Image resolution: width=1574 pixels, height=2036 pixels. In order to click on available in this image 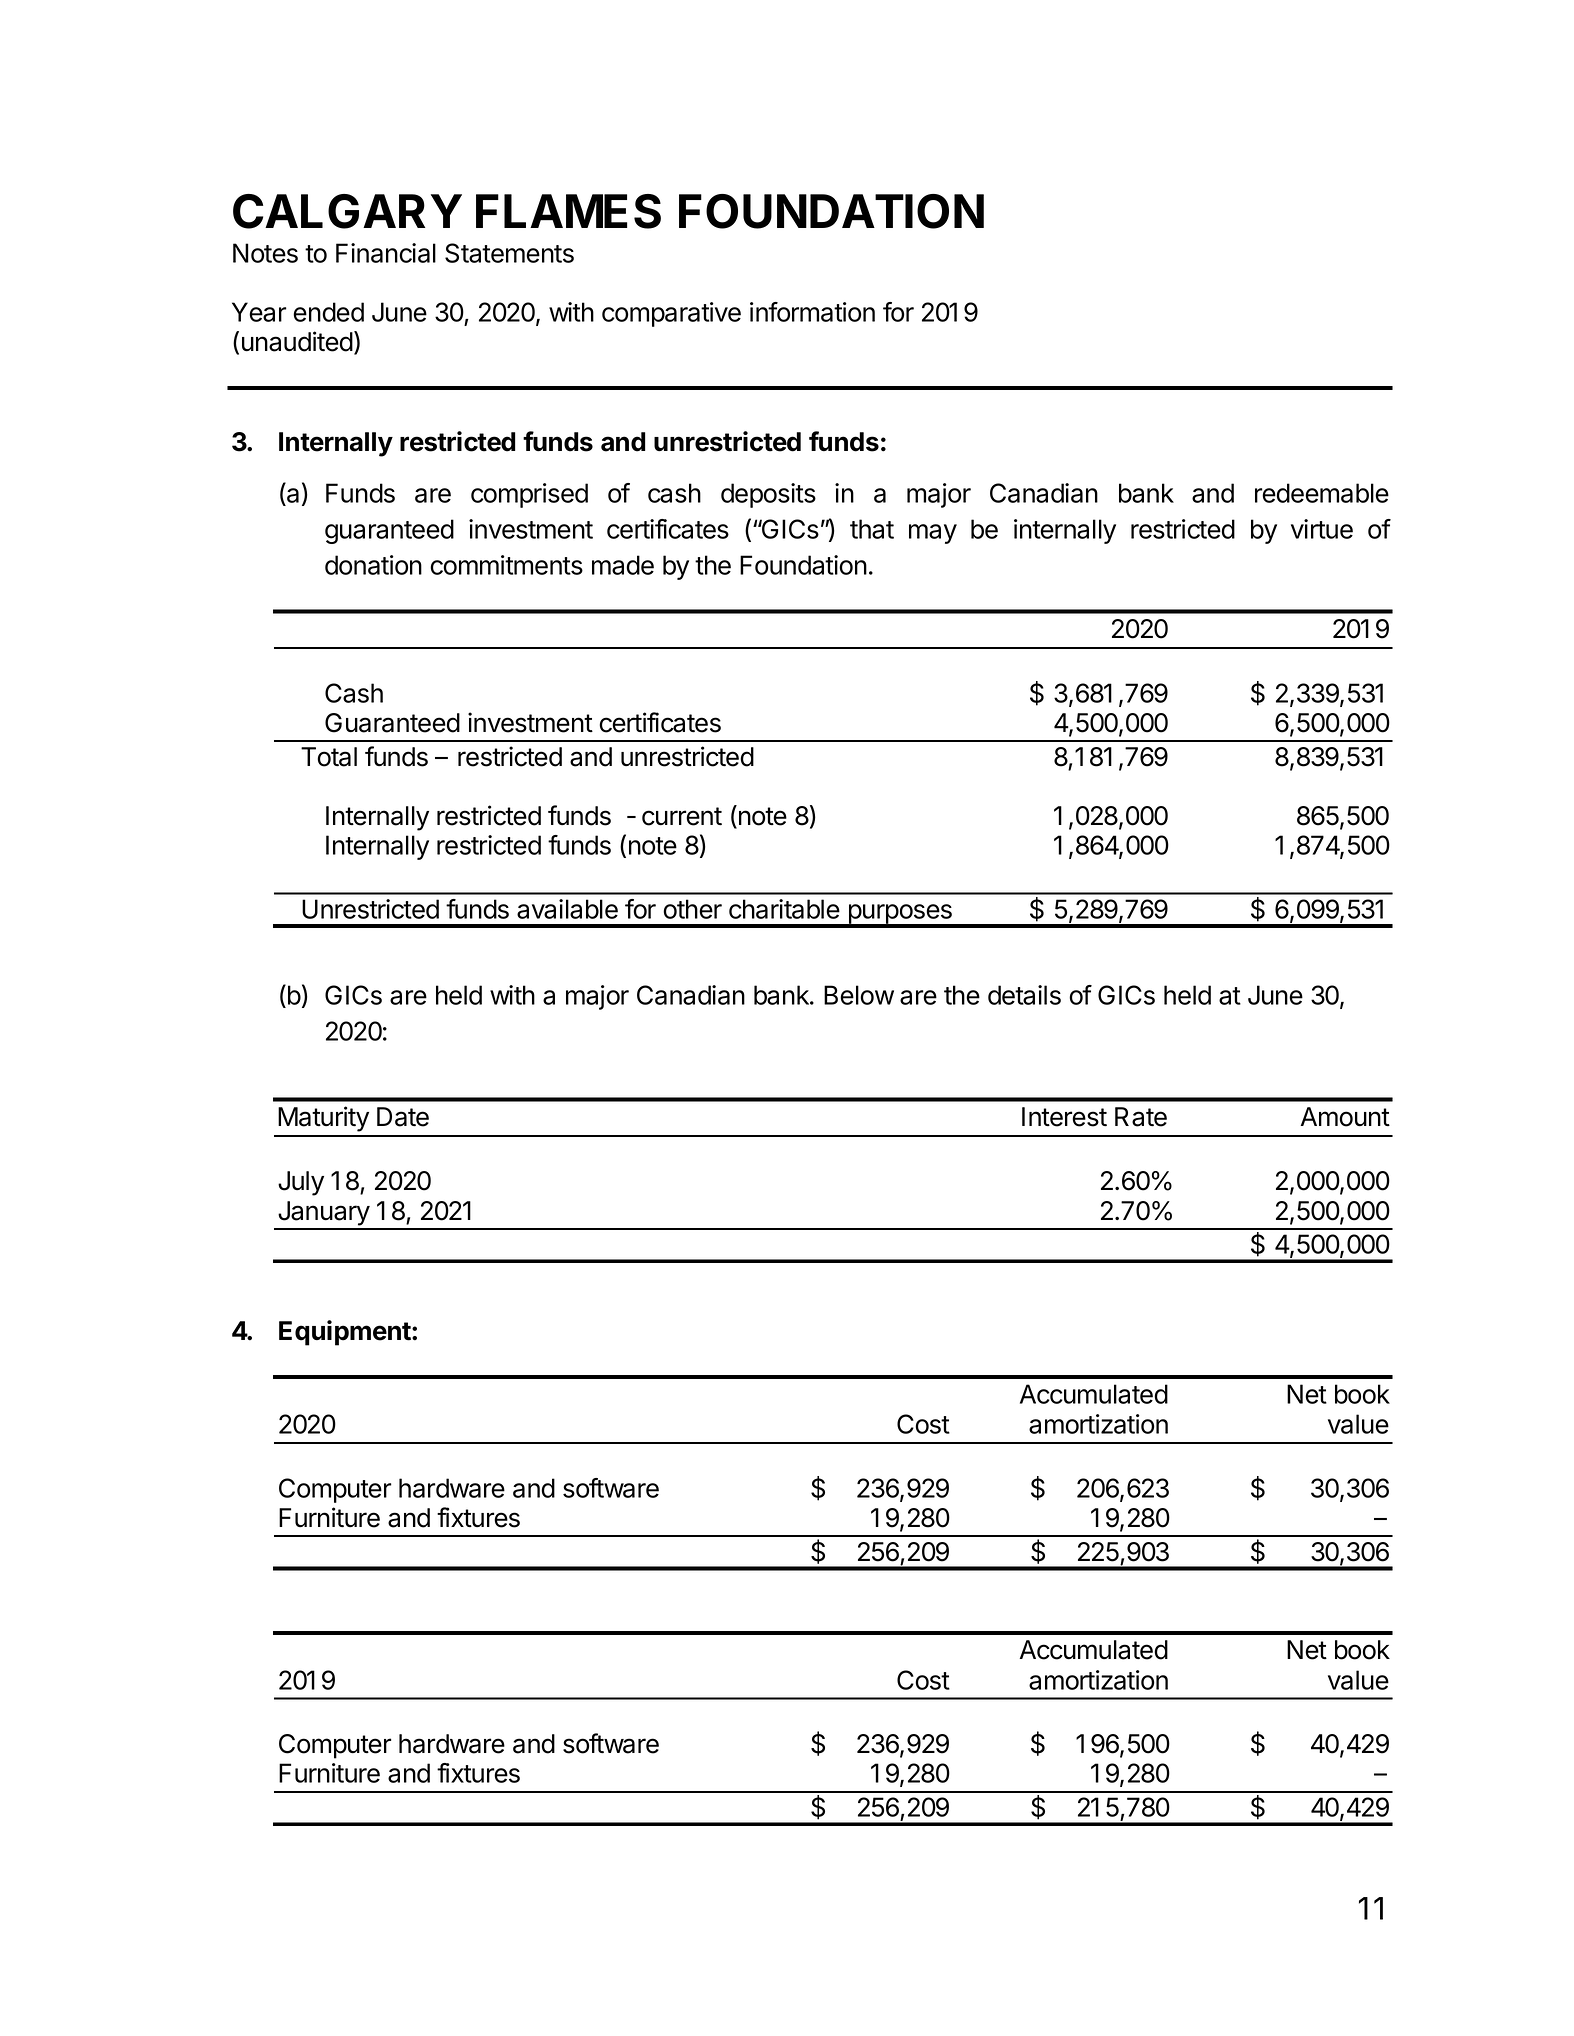, I will do `click(567, 909)`.
